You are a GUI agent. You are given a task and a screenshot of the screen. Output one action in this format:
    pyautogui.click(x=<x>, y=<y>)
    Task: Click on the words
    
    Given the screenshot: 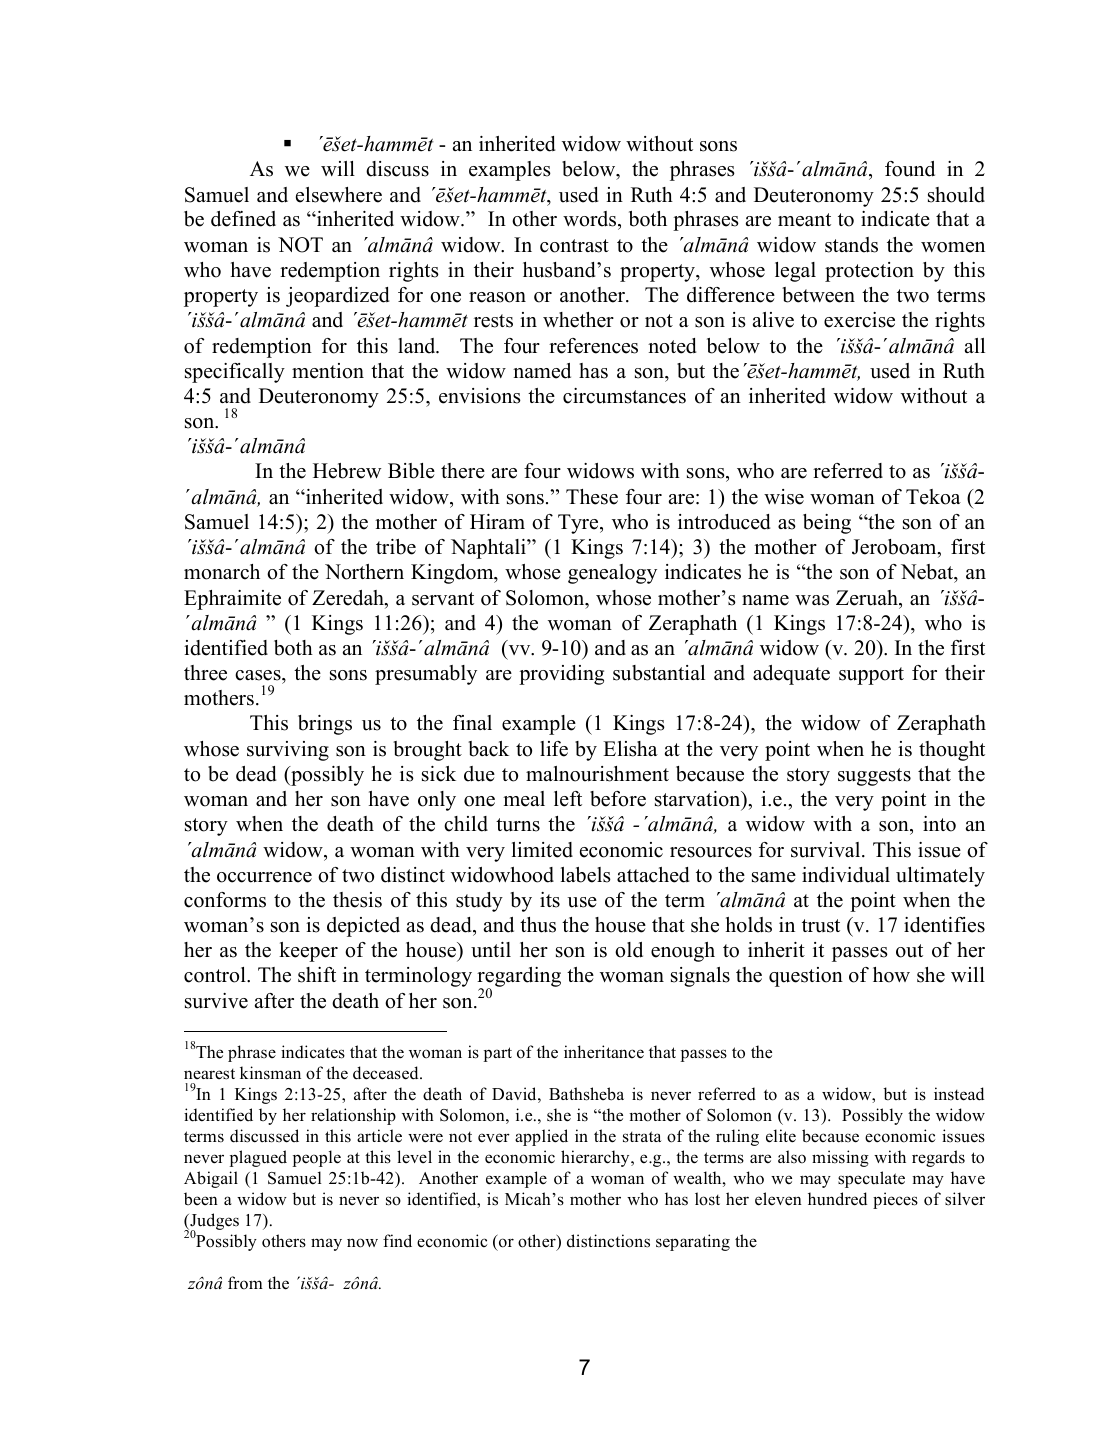 What is the action you would take?
    pyautogui.click(x=591, y=220)
